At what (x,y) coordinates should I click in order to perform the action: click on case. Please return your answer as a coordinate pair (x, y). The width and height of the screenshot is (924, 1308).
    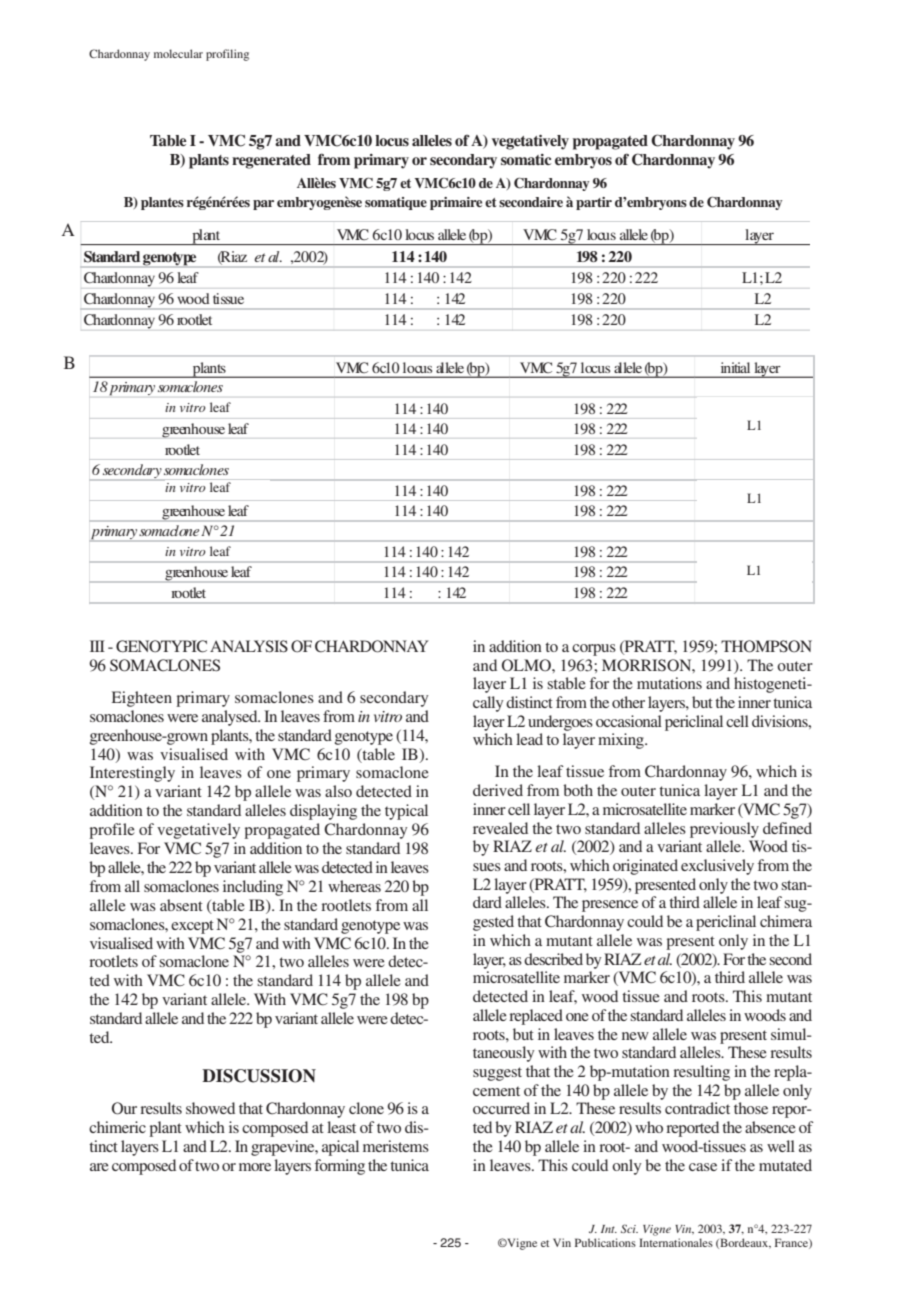
    Looking at the image, I should click on (703, 1167).
